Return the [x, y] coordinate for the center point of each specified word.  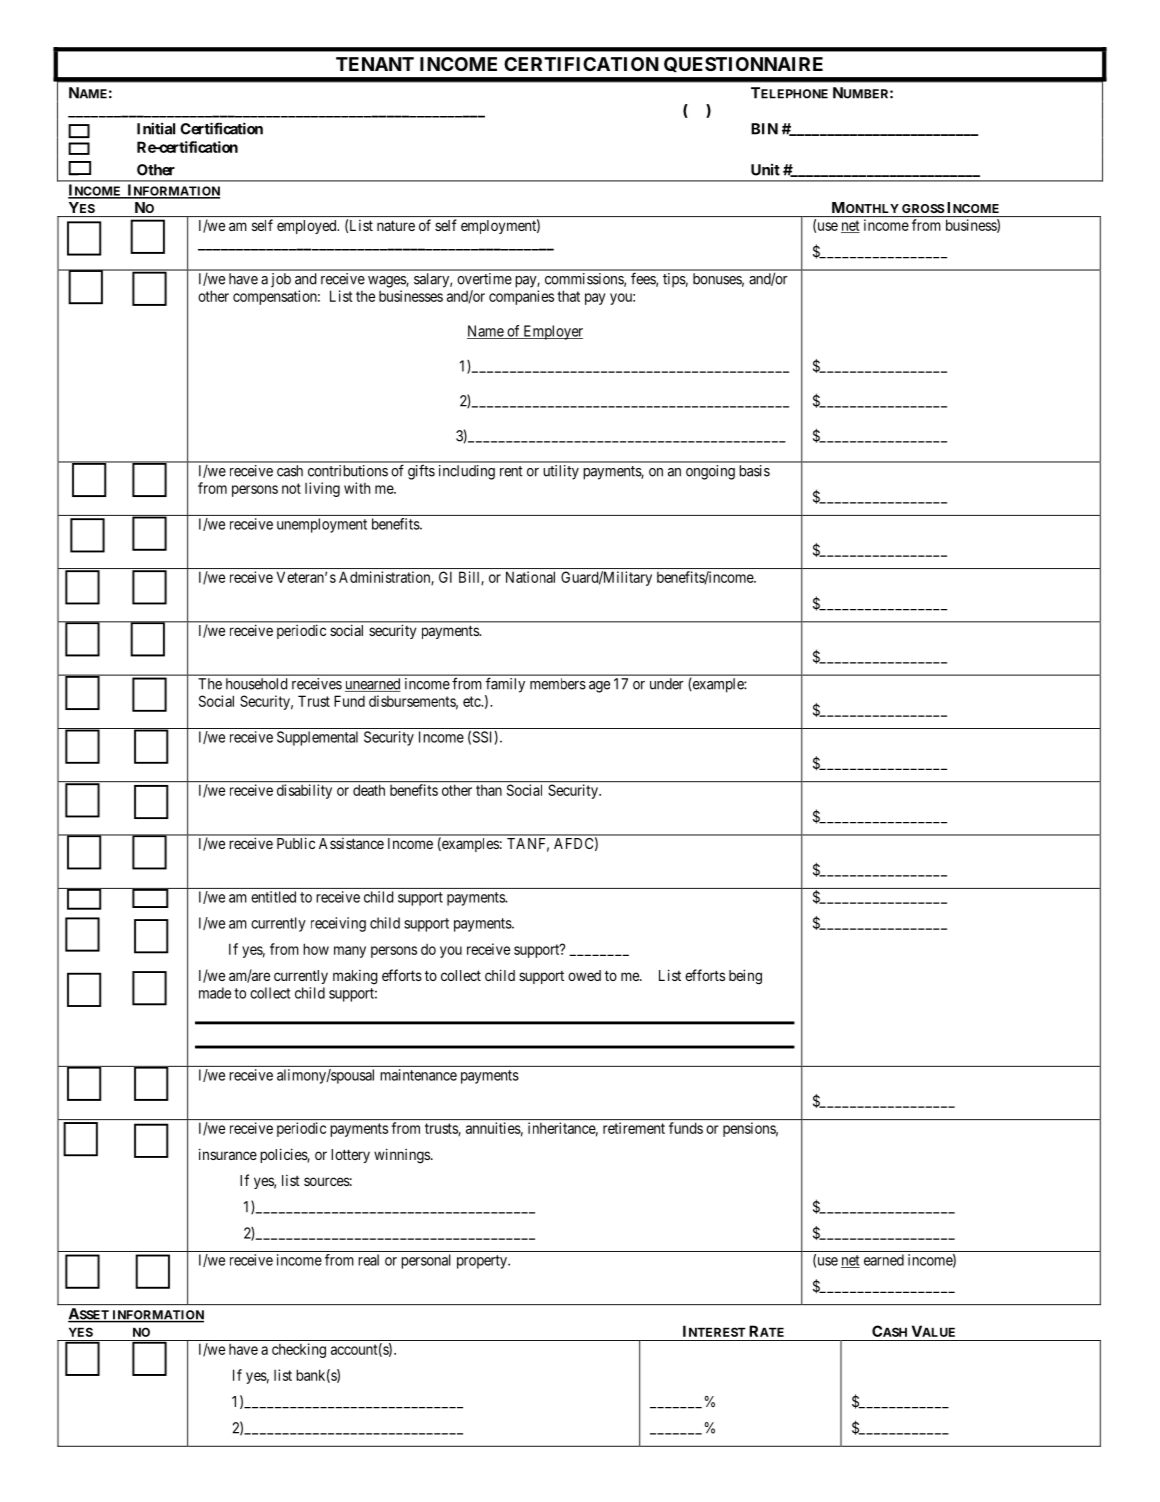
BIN [764, 129]
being [745, 977]
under [667, 684]
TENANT [375, 64]
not [291, 488]
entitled [273, 897]
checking [299, 1350]
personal [426, 1261]
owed [584, 975]
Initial [156, 128]
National [530, 577]
